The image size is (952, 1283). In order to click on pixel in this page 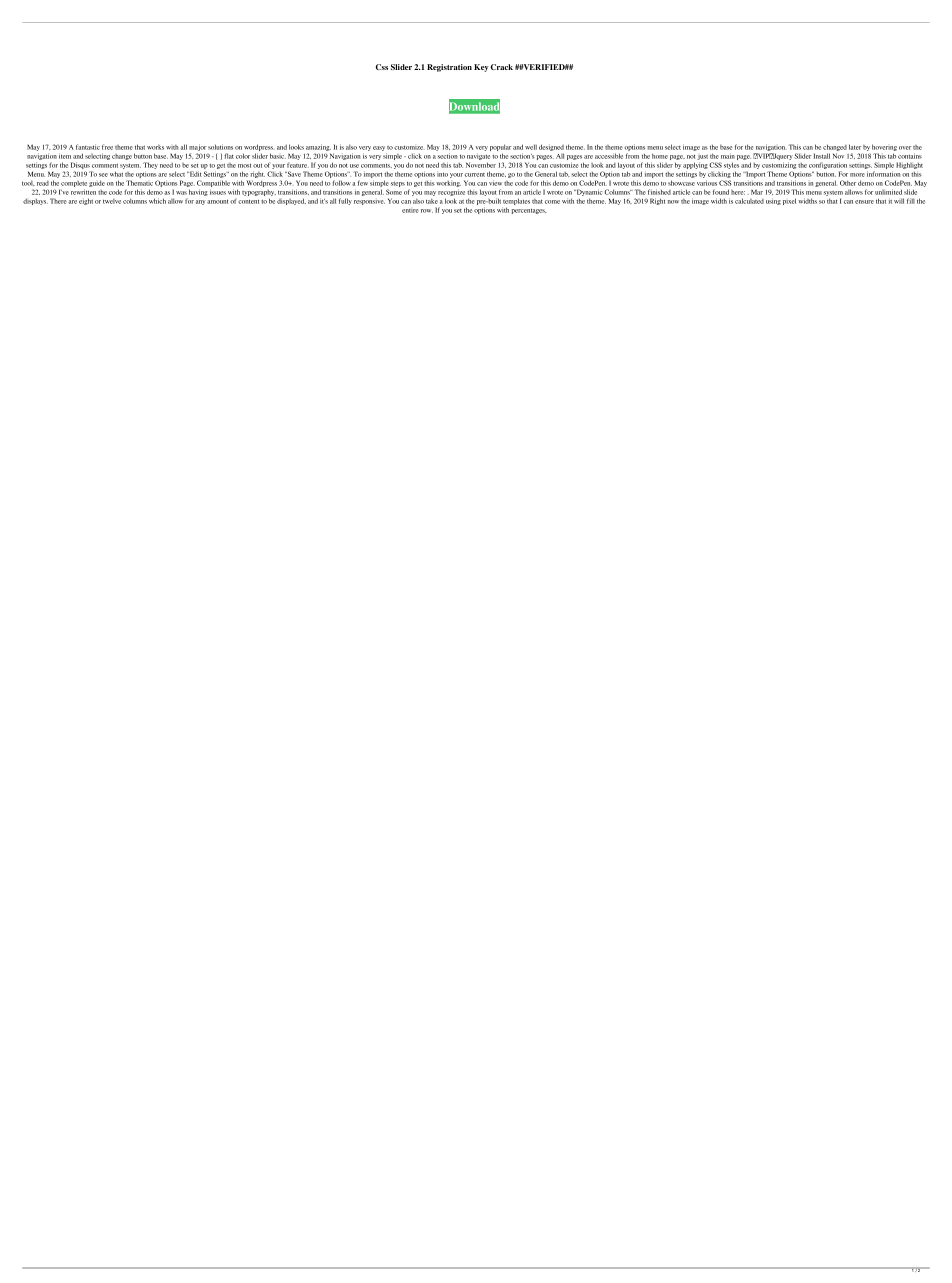, I will do `click(789, 201)`.
